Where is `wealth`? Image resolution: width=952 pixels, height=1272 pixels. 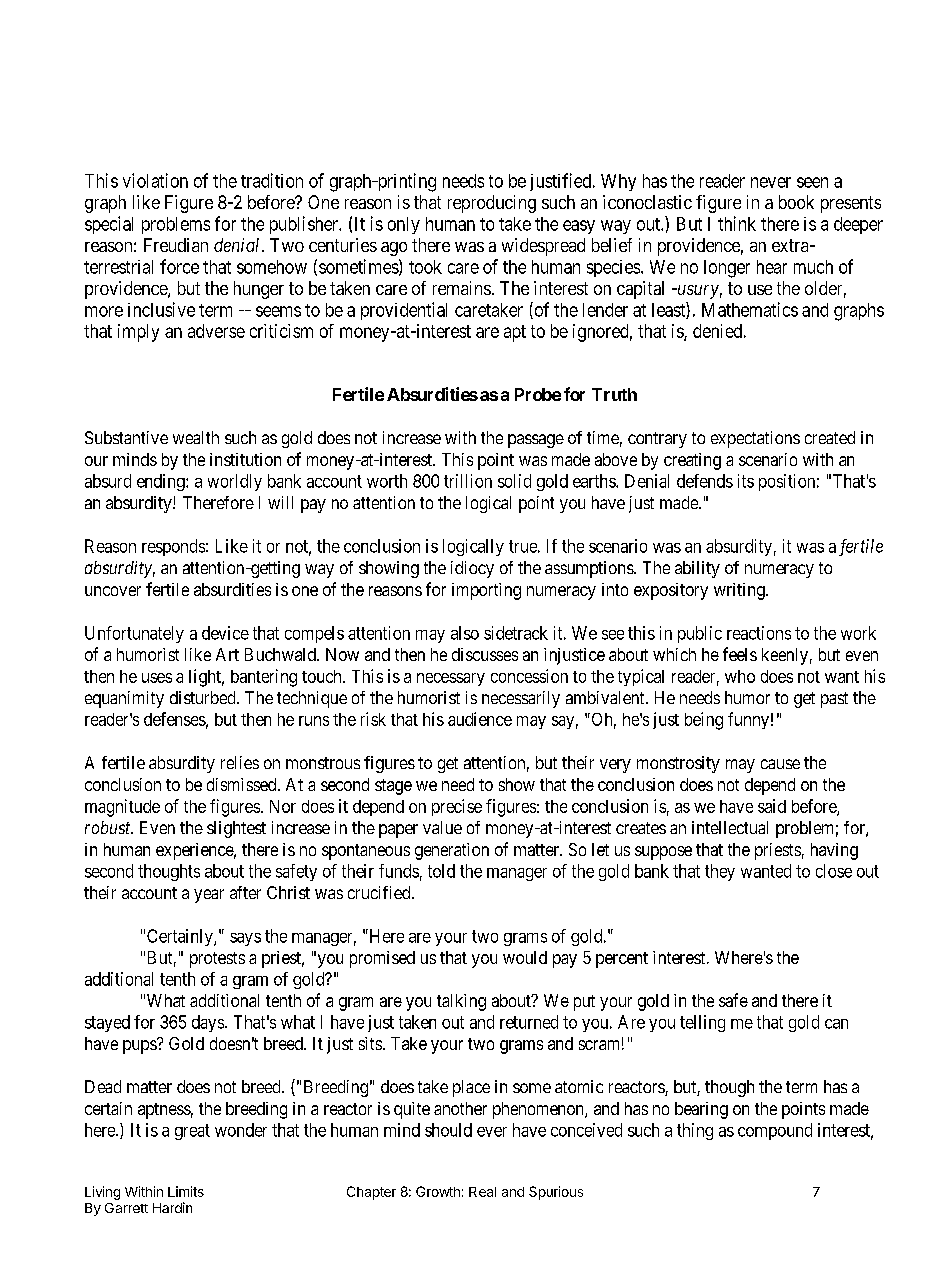 wealth is located at coordinates (196, 437).
